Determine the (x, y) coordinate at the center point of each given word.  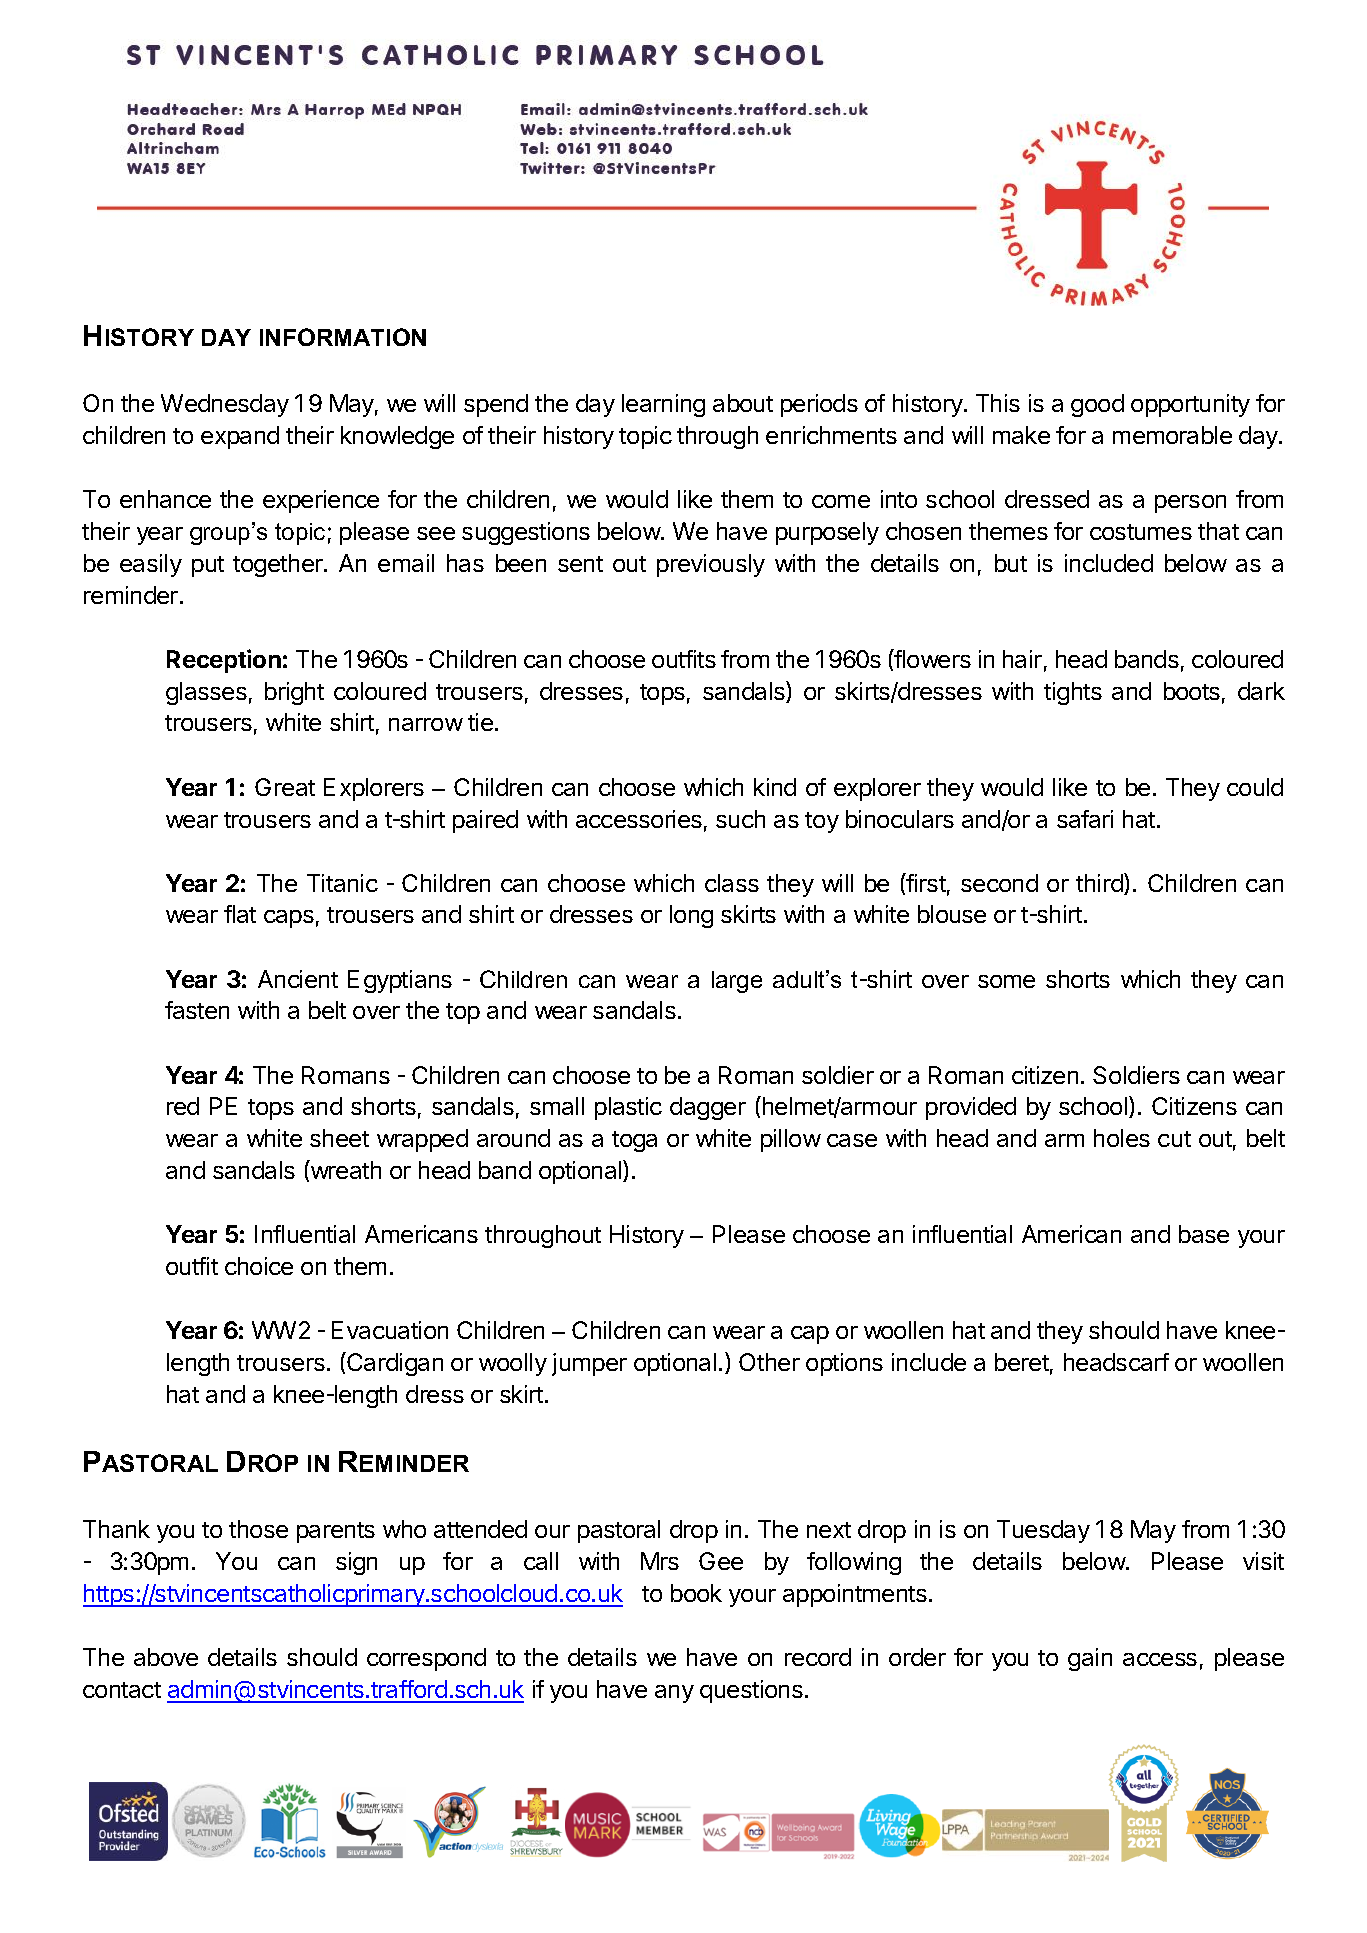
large (737, 982)
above (166, 1657)
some (1006, 981)
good (1097, 405)
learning (663, 405)
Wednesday (225, 405)
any (674, 1694)
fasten (197, 1010)
